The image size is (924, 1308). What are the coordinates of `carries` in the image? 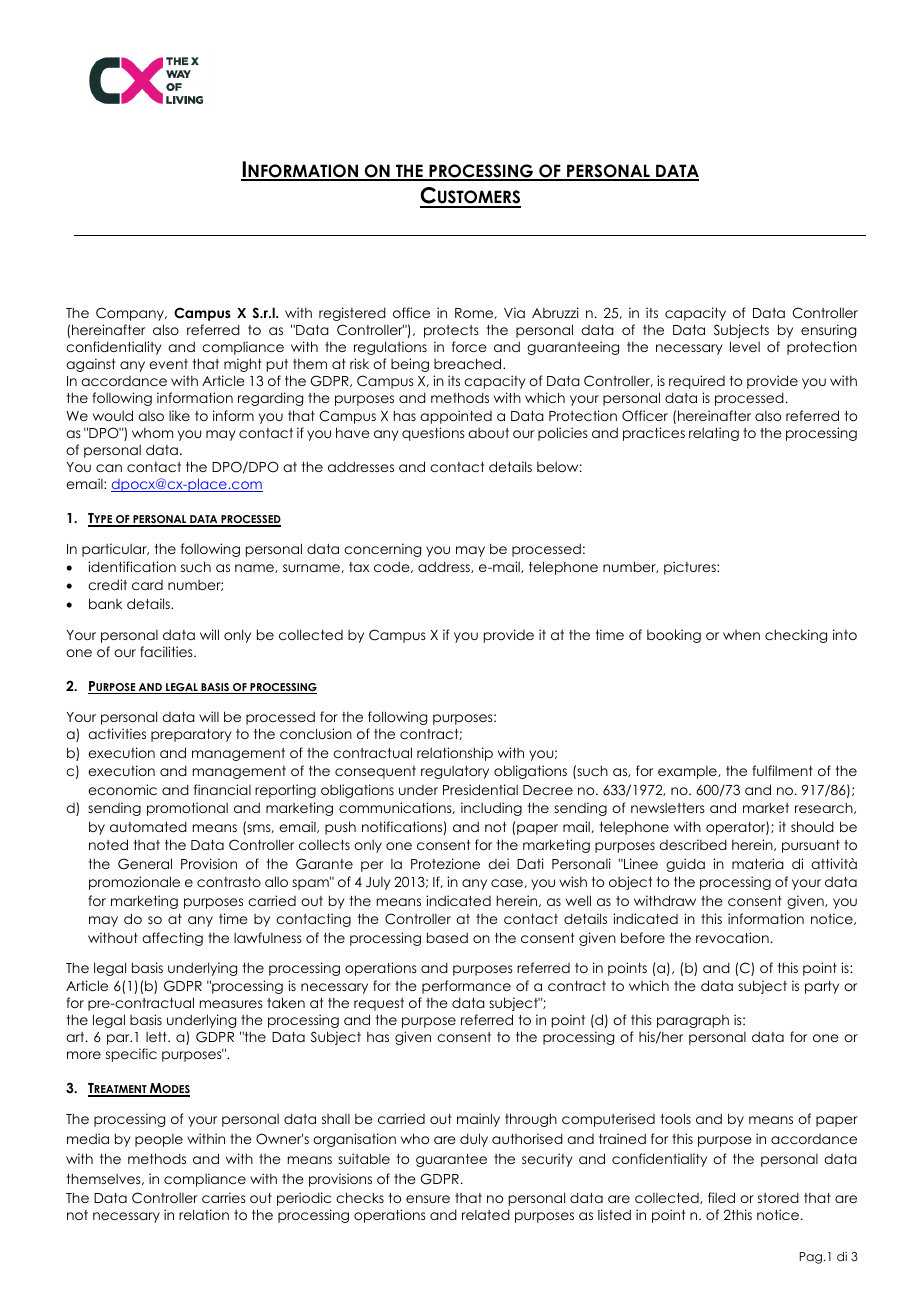 It's located at (224, 1197).
